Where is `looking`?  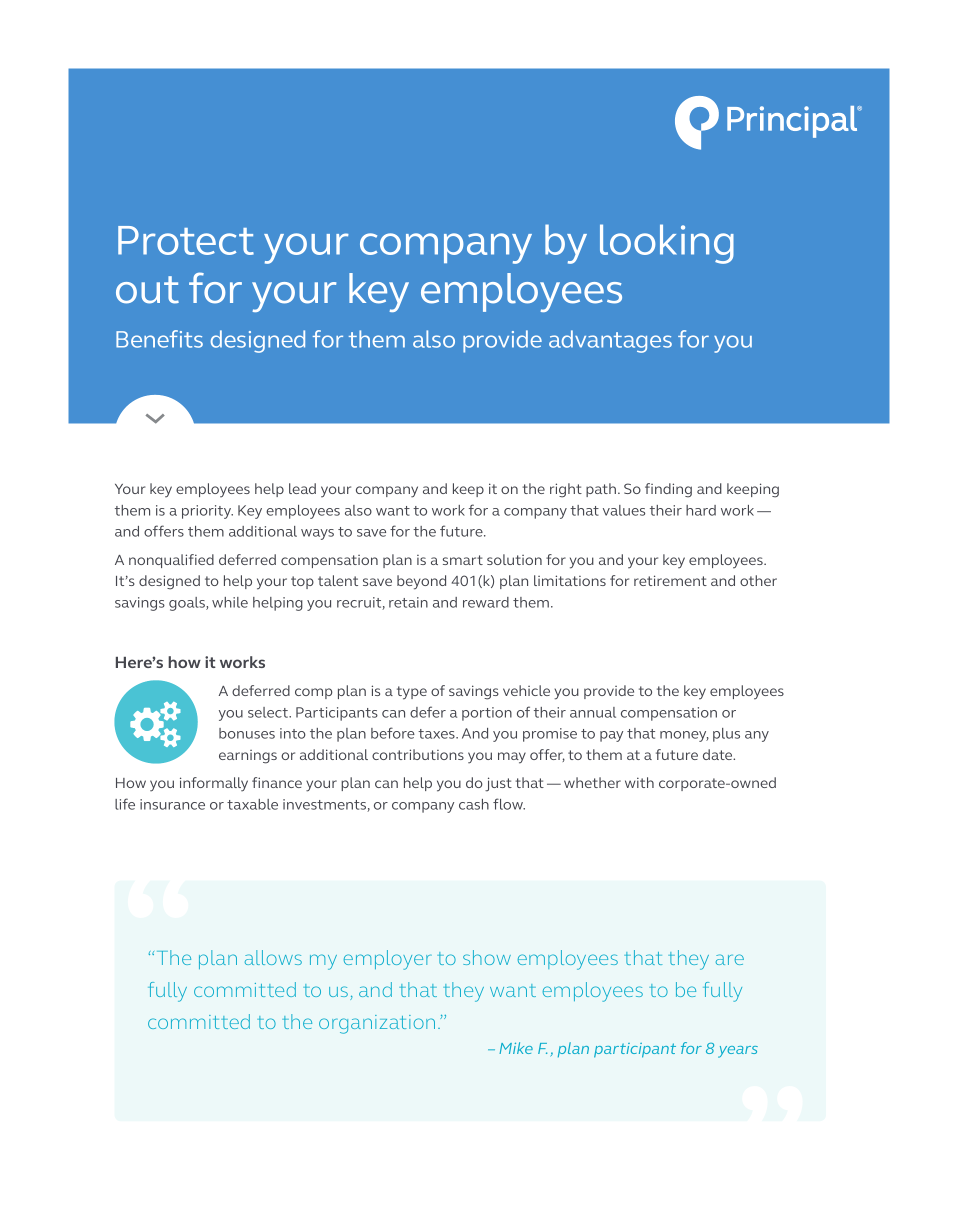
looking is located at coordinates (667, 244).
